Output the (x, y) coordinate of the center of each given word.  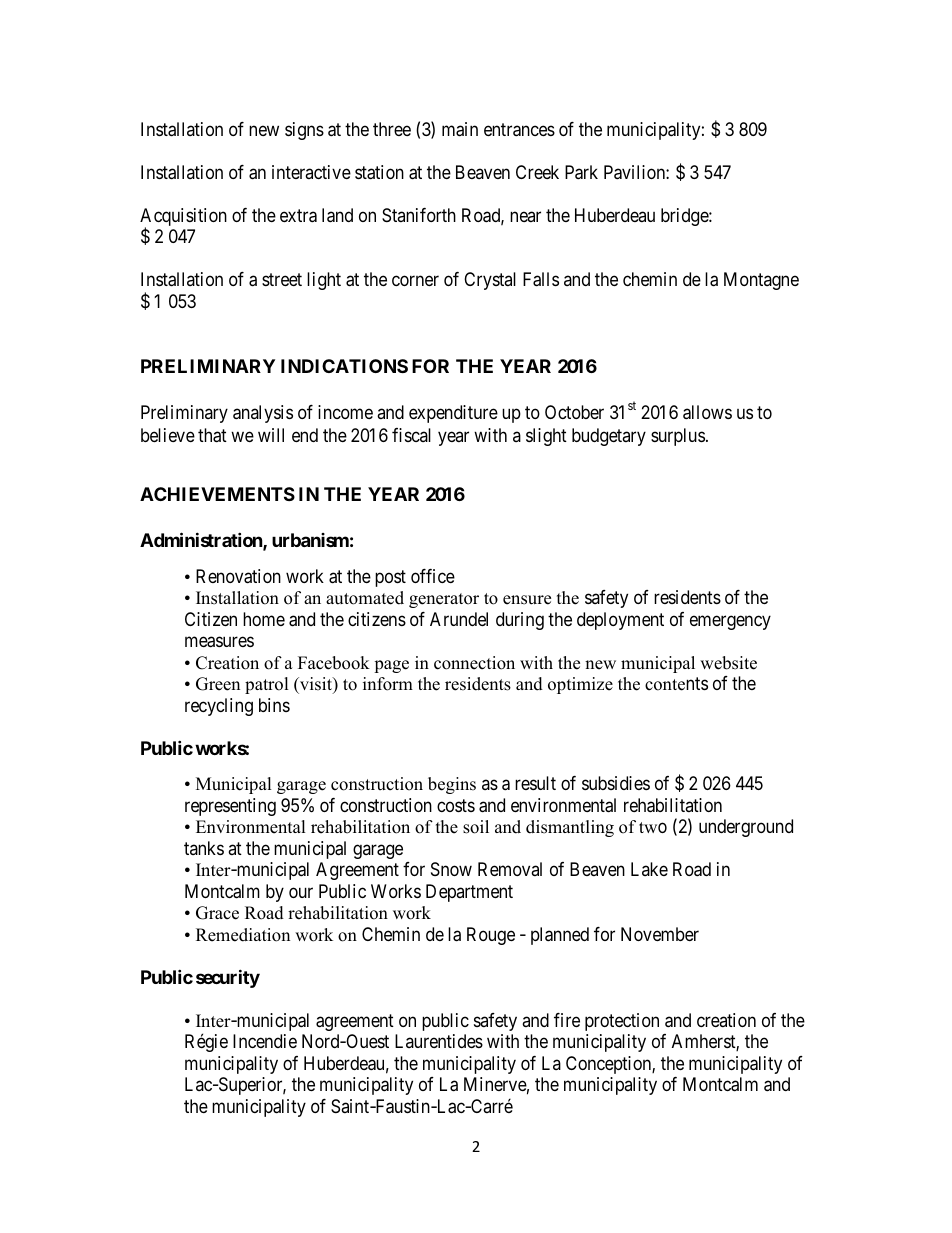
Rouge (491, 936)
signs (304, 131)
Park (581, 172)
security (228, 978)
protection (622, 1022)
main (460, 129)
